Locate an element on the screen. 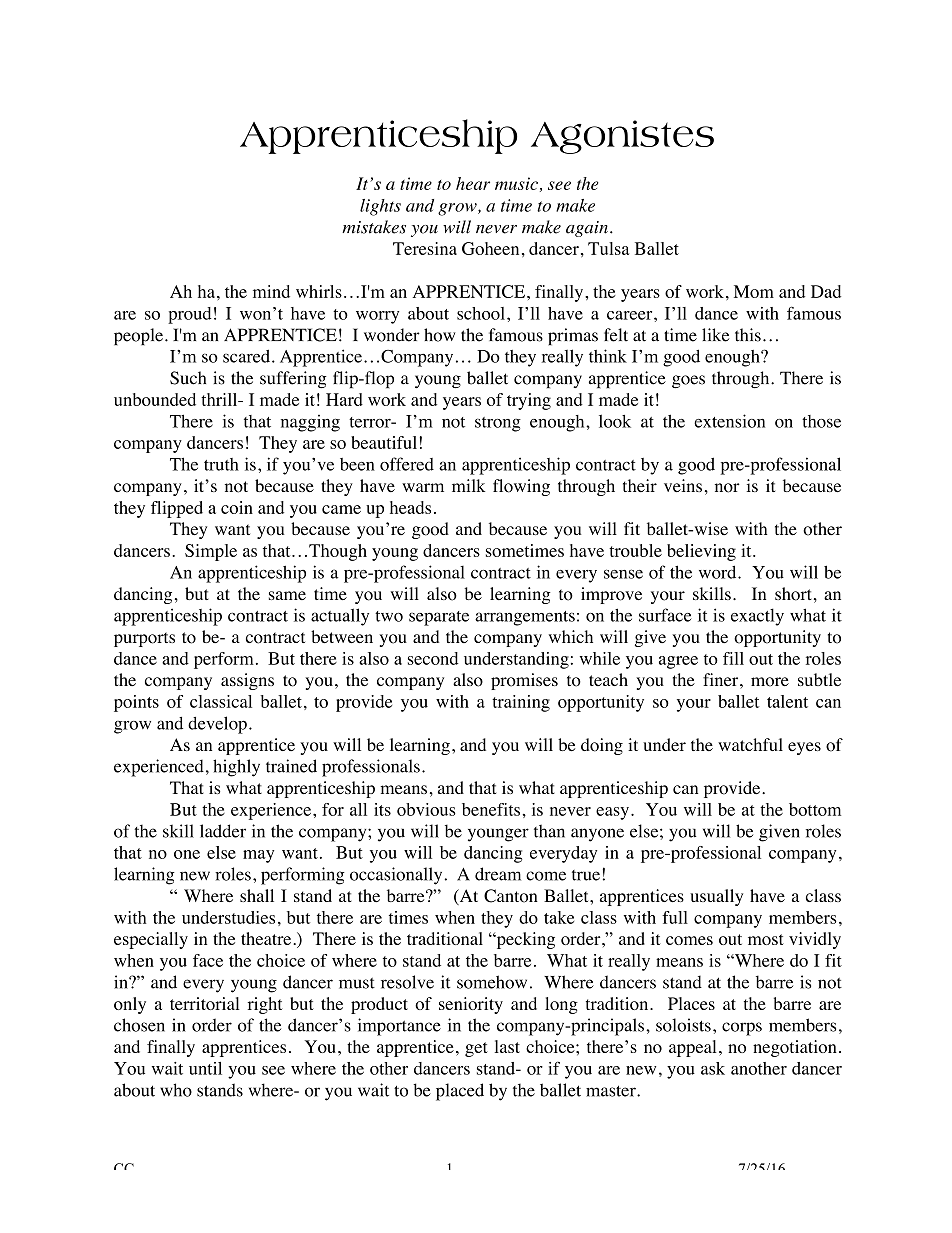  training is located at coordinates (521, 703).
